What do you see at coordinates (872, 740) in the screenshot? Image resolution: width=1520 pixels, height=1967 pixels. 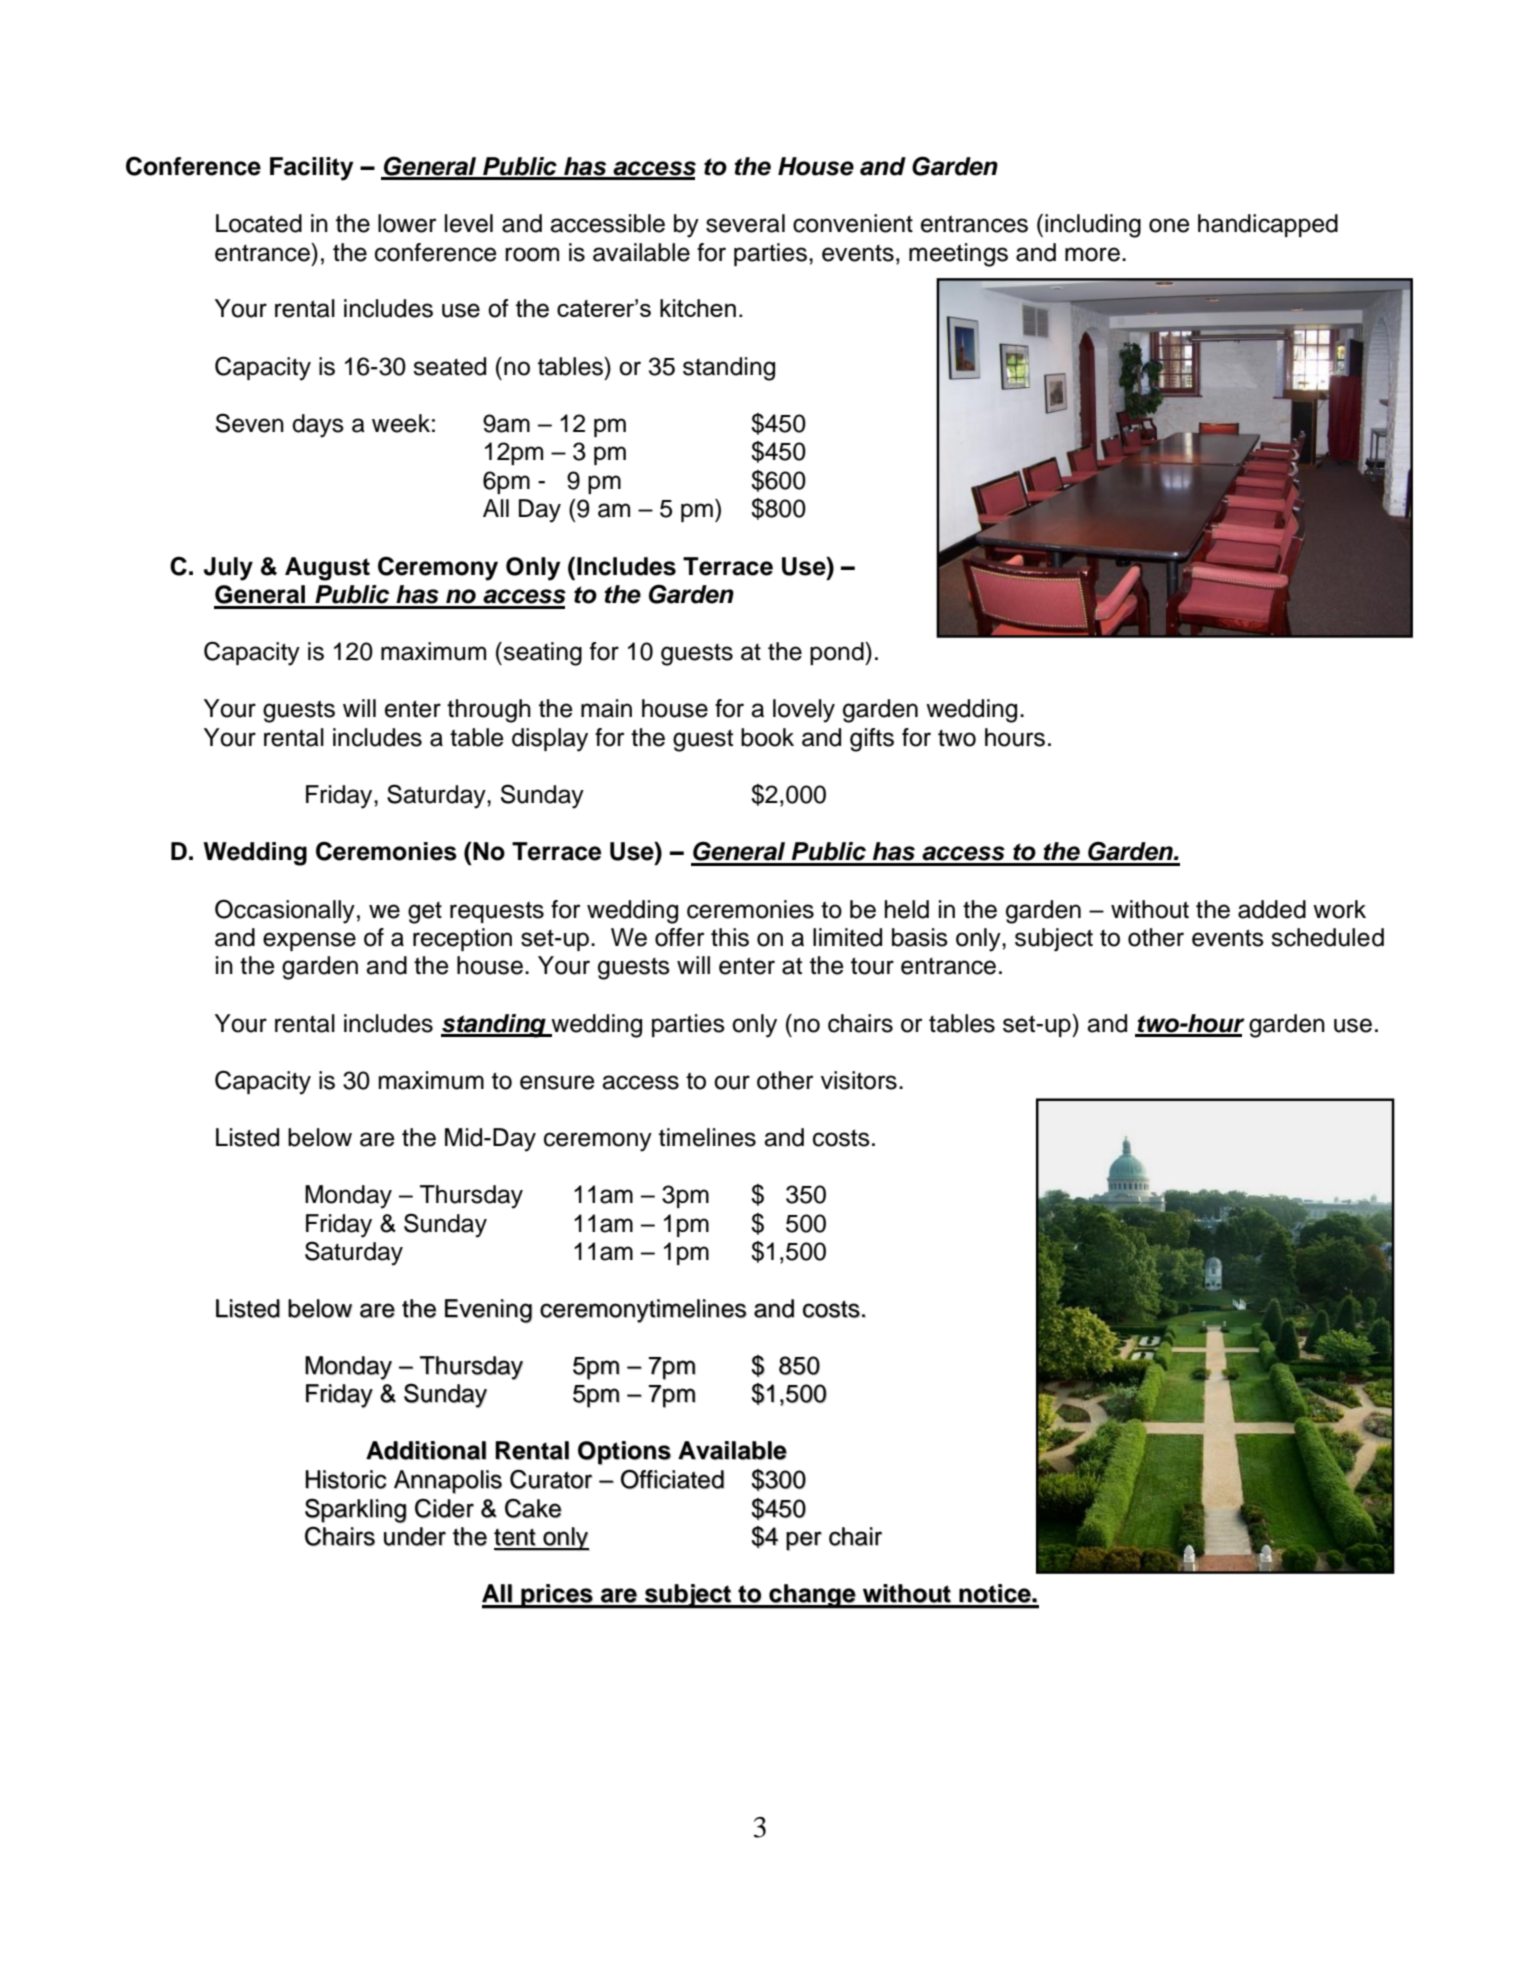 I see `gifts` at bounding box center [872, 740].
